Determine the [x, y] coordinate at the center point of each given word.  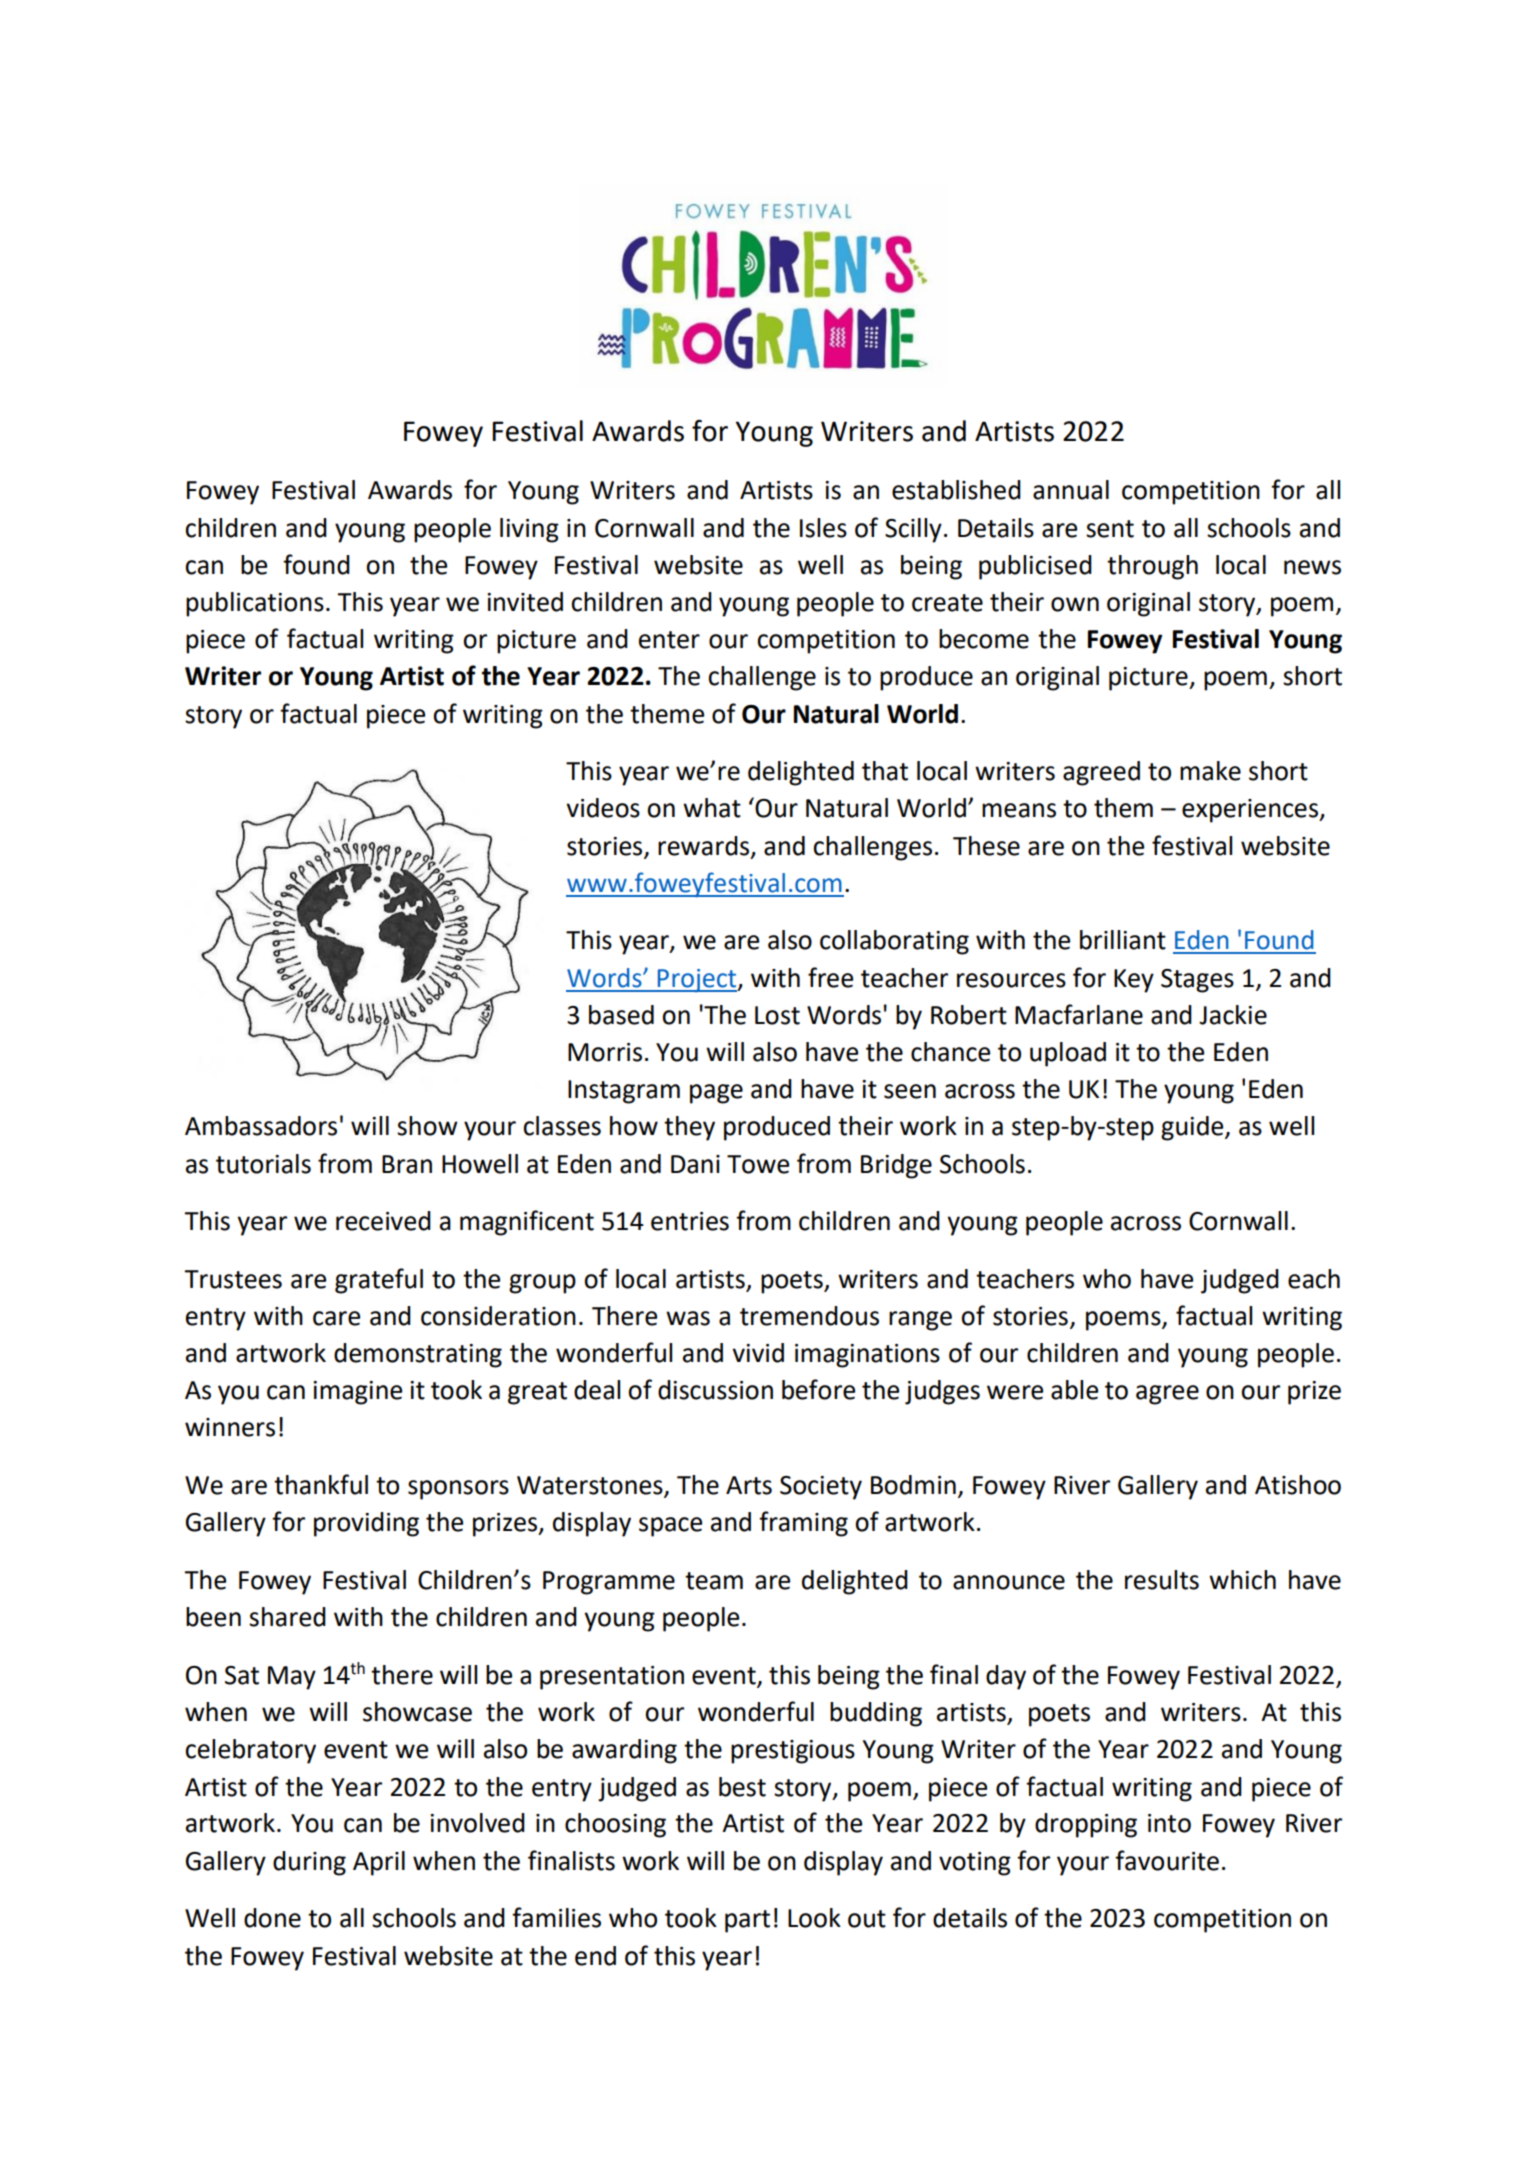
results [1162, 1580]
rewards [705, 846]
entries [690, 1221]
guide [1193, 1128]
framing [803, 1524]
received [383, 1221]
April [379, 1863]
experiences [1251, 811]
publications [255, 604]
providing [366, 1524]
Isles [823, 528]
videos [603, 808]
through [1152, 567]
